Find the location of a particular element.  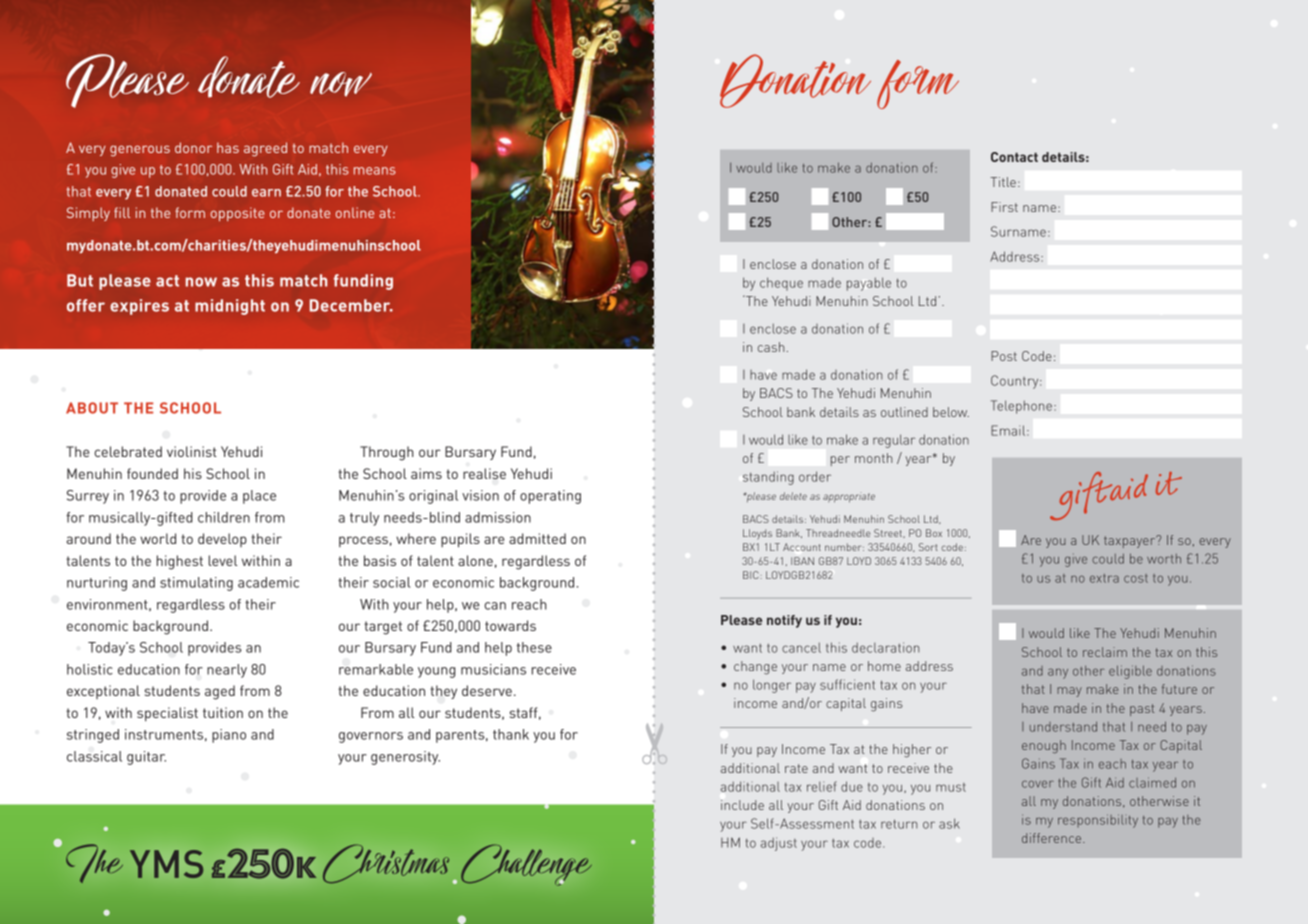

operating is located at coordinates (550, 497).
